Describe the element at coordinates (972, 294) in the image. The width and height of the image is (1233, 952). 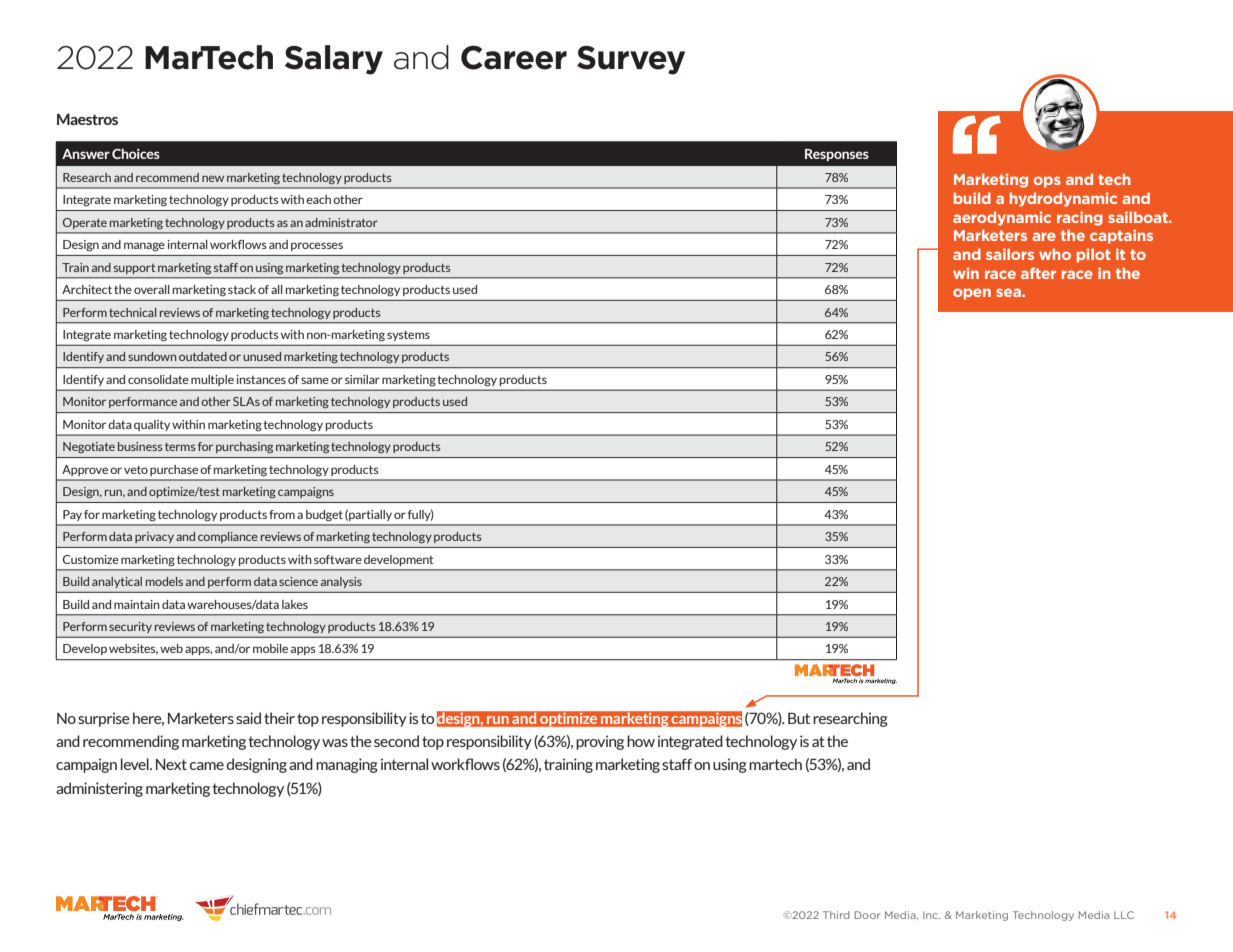
I see `open` at that location.
